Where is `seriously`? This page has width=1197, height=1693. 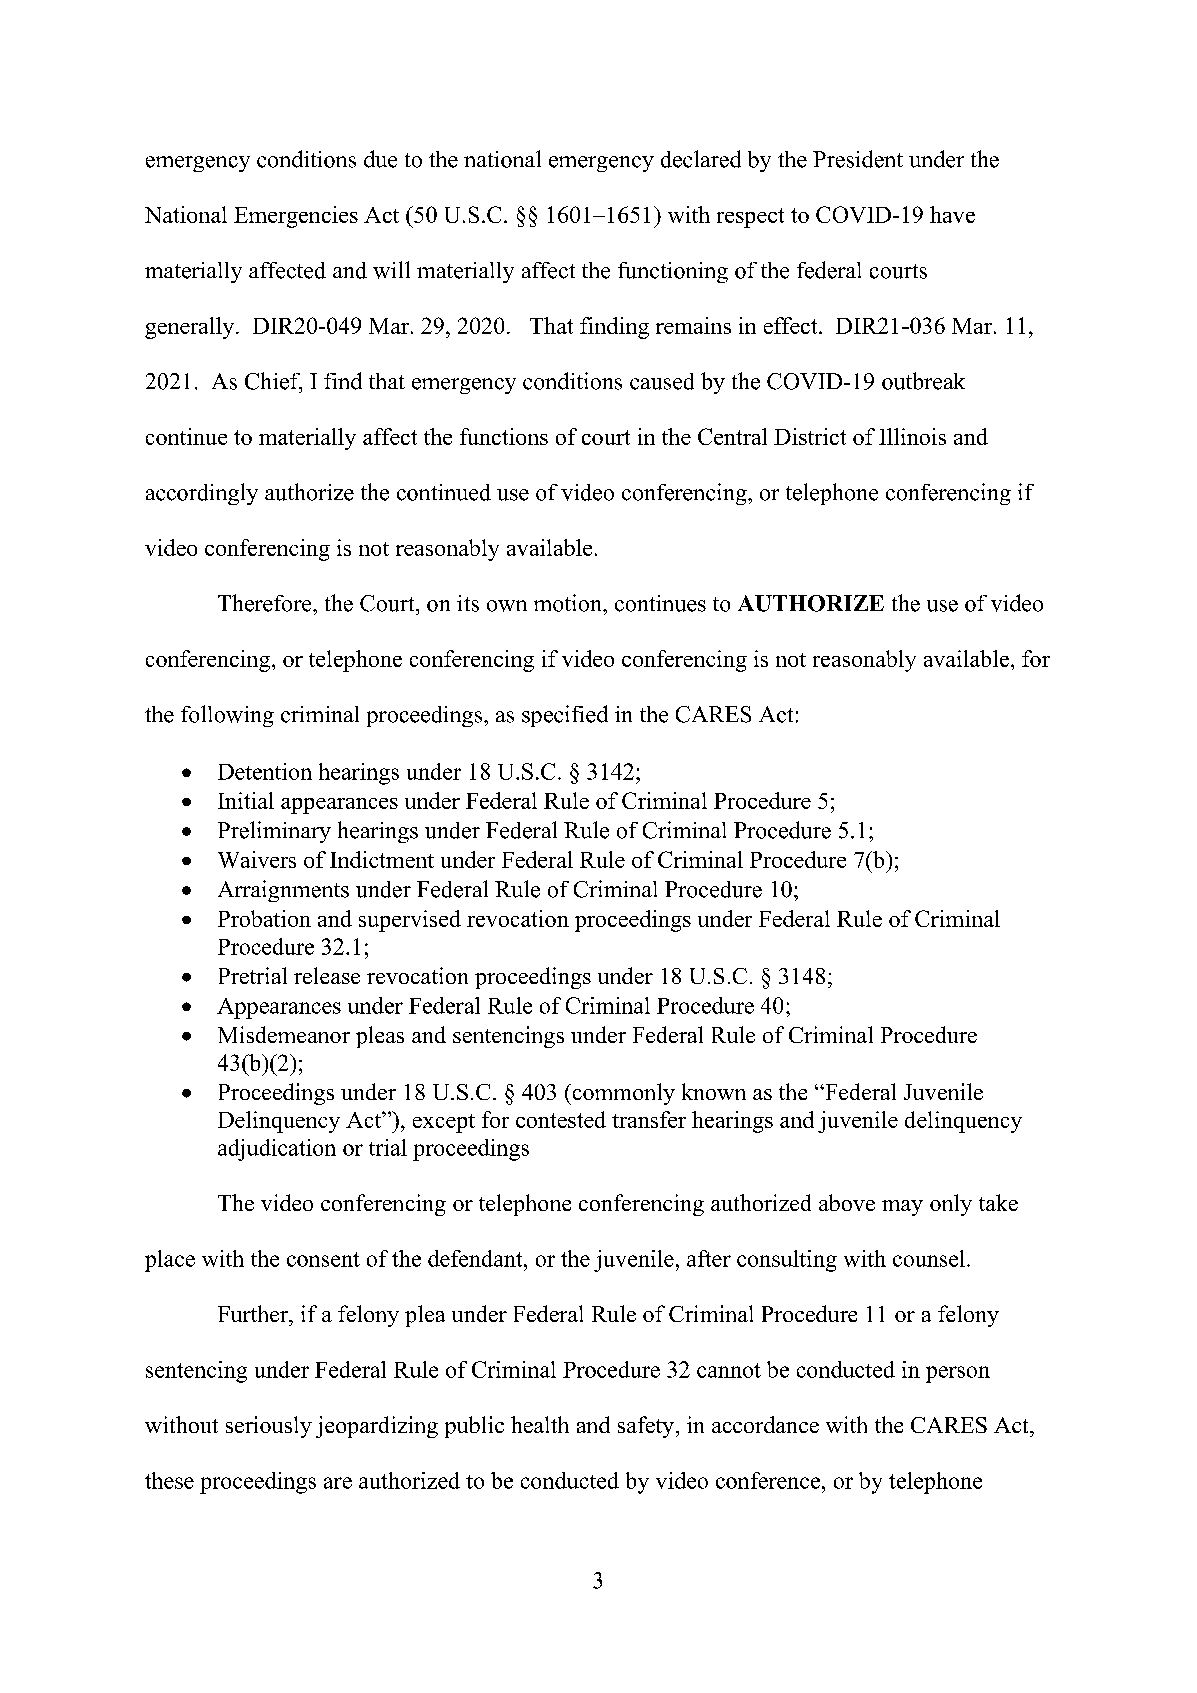 seriously is located at coordinates (269, 1427).
